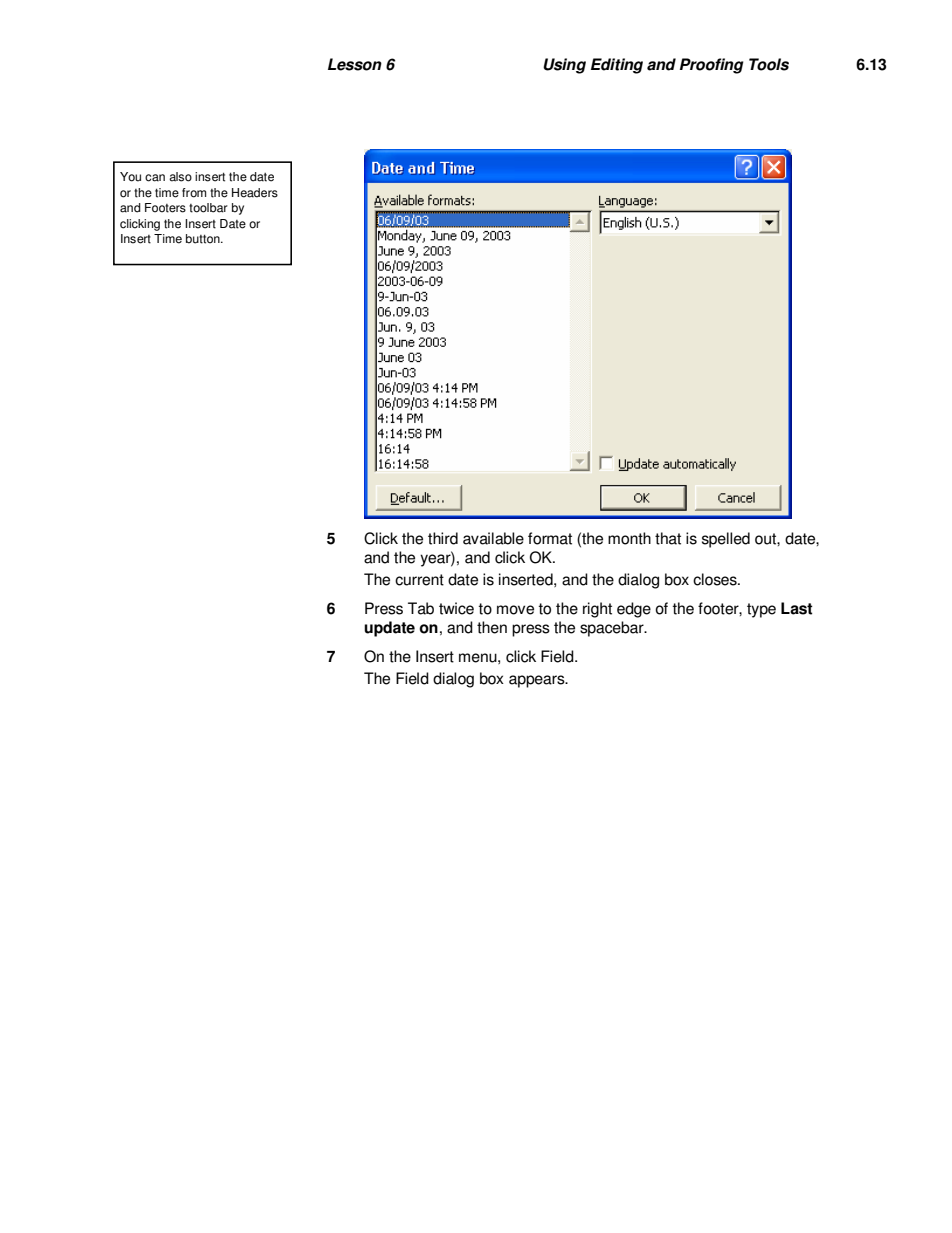 The height and width of the screenshot is (1233, 952). What do you see at coordinates (208, 208) in the screenshot?
I see `toolbar` at bounding box center [208, 208].
